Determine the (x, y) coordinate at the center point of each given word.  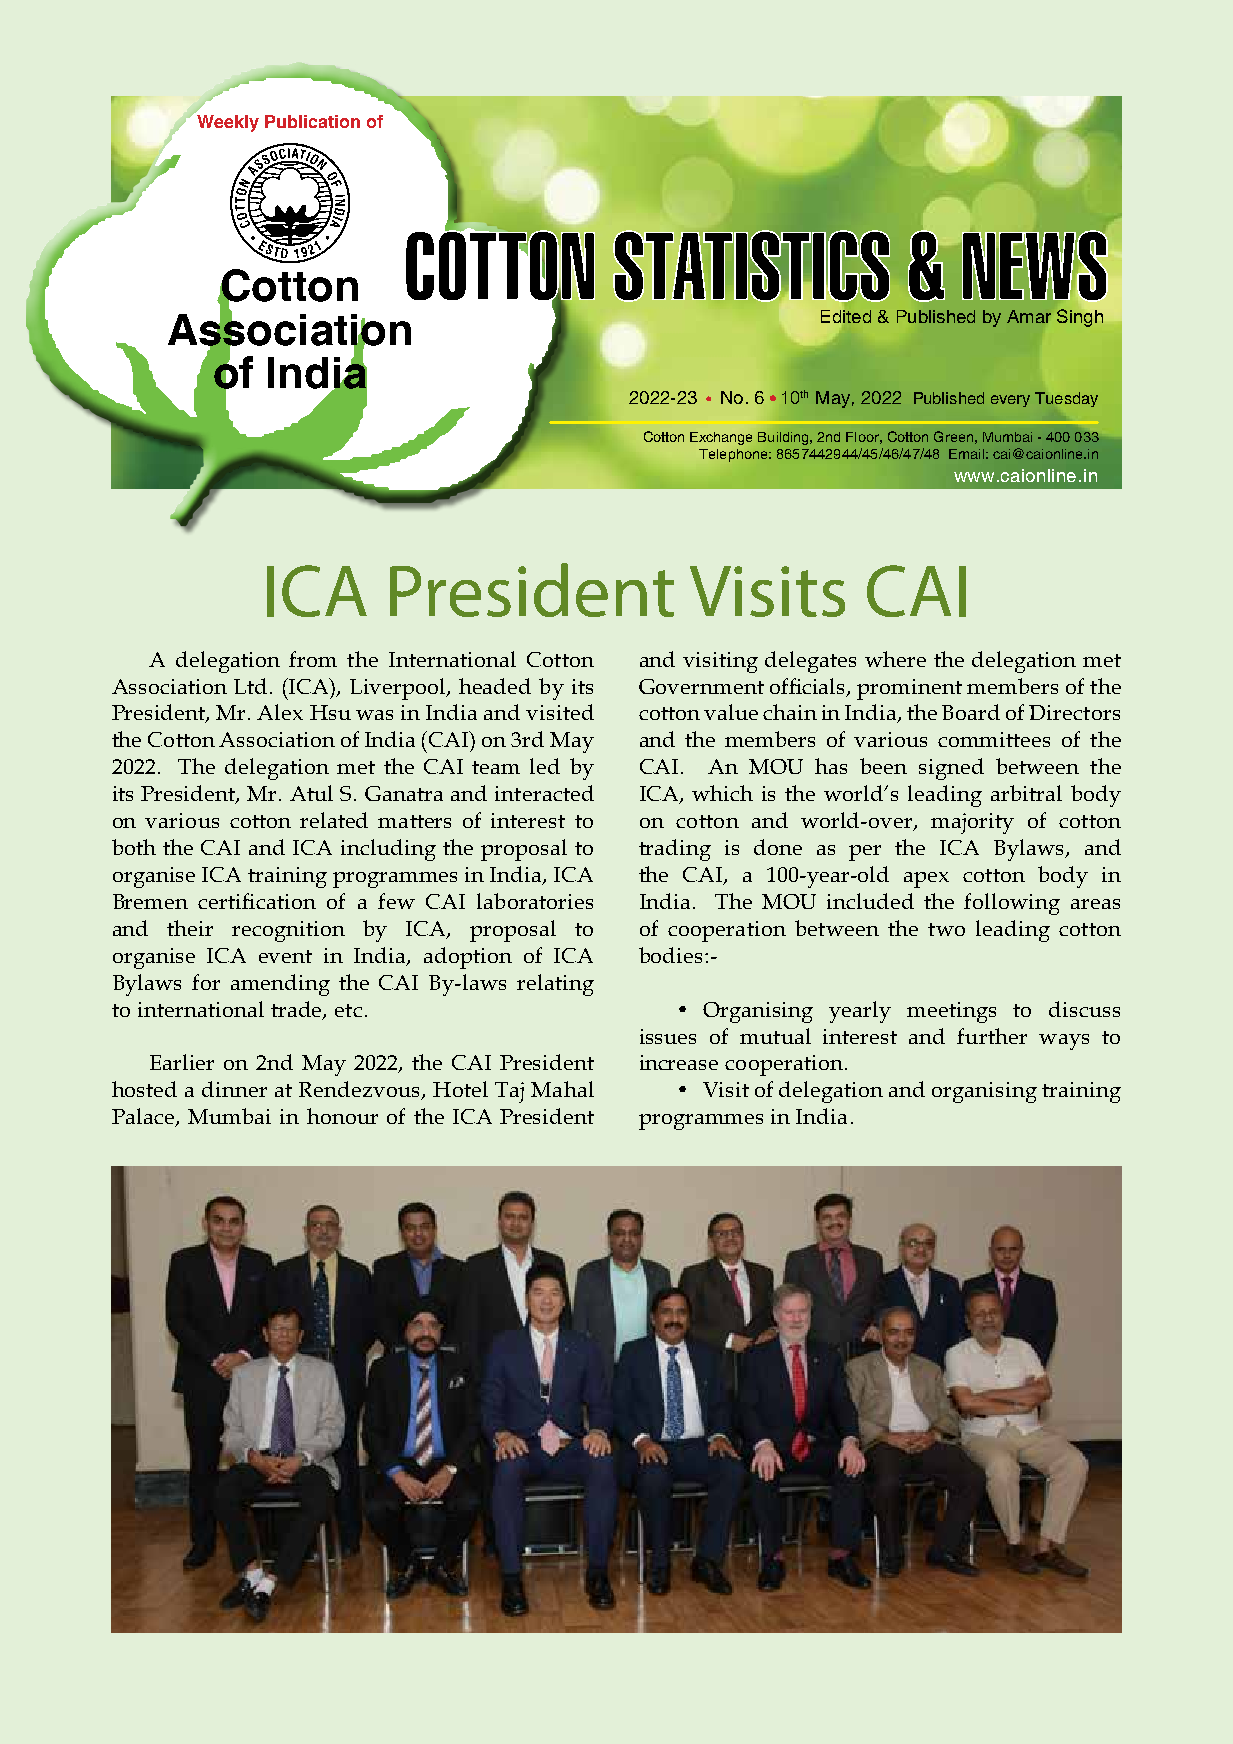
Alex (280, 712)
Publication (312, 121)
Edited (846, 316)
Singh (1080, 318)
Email (966, 454)
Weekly (227, 122)
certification (257, 901)
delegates (810, 662)
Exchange (721, 438)
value (731, 712)
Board (971, 712)
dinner (234, 1089)
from (313, 659)
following (1012, 904)
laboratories (535, 901)
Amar (1029, 316)
